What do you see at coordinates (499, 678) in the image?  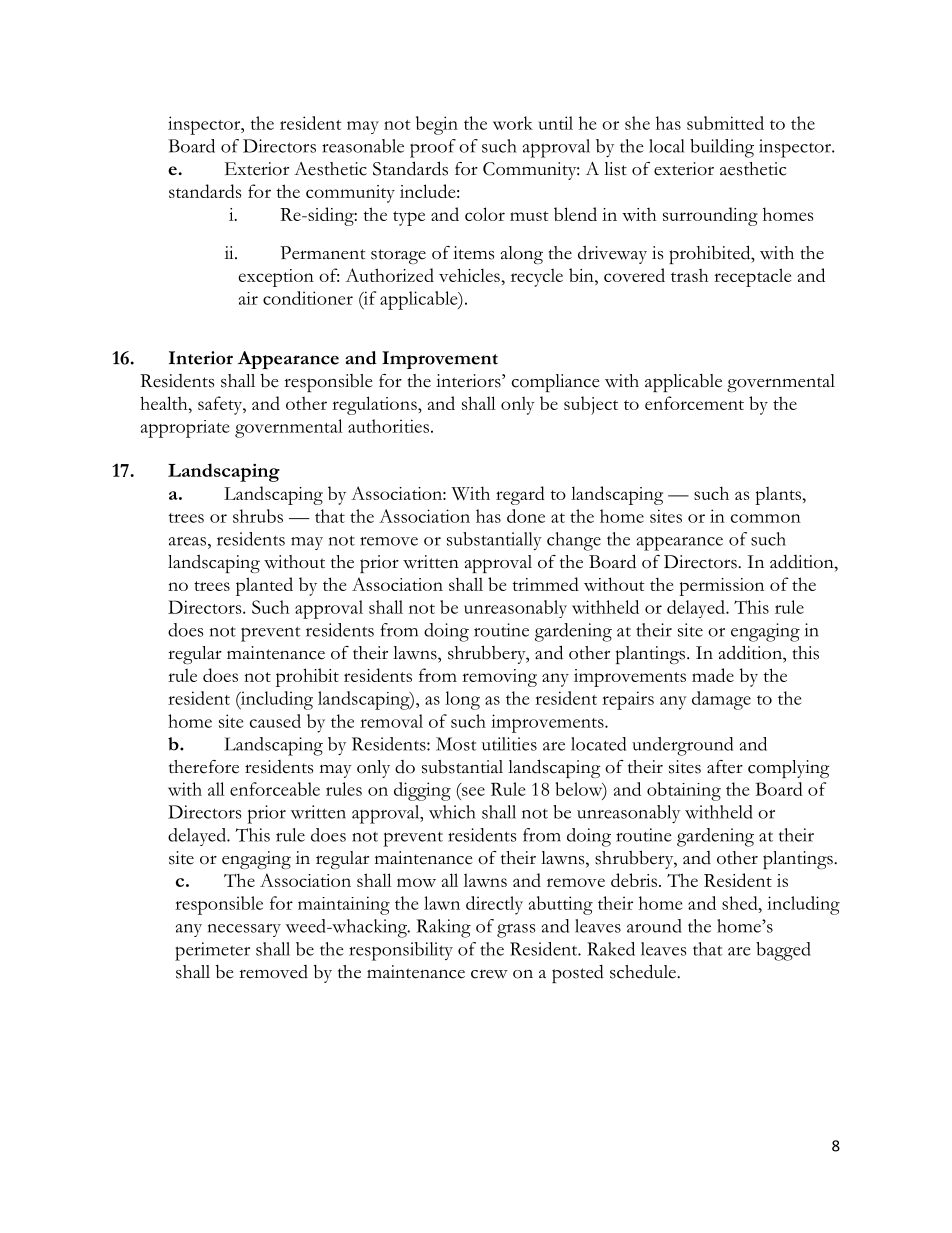 I see `removing` at bounding box center [499, 678].
